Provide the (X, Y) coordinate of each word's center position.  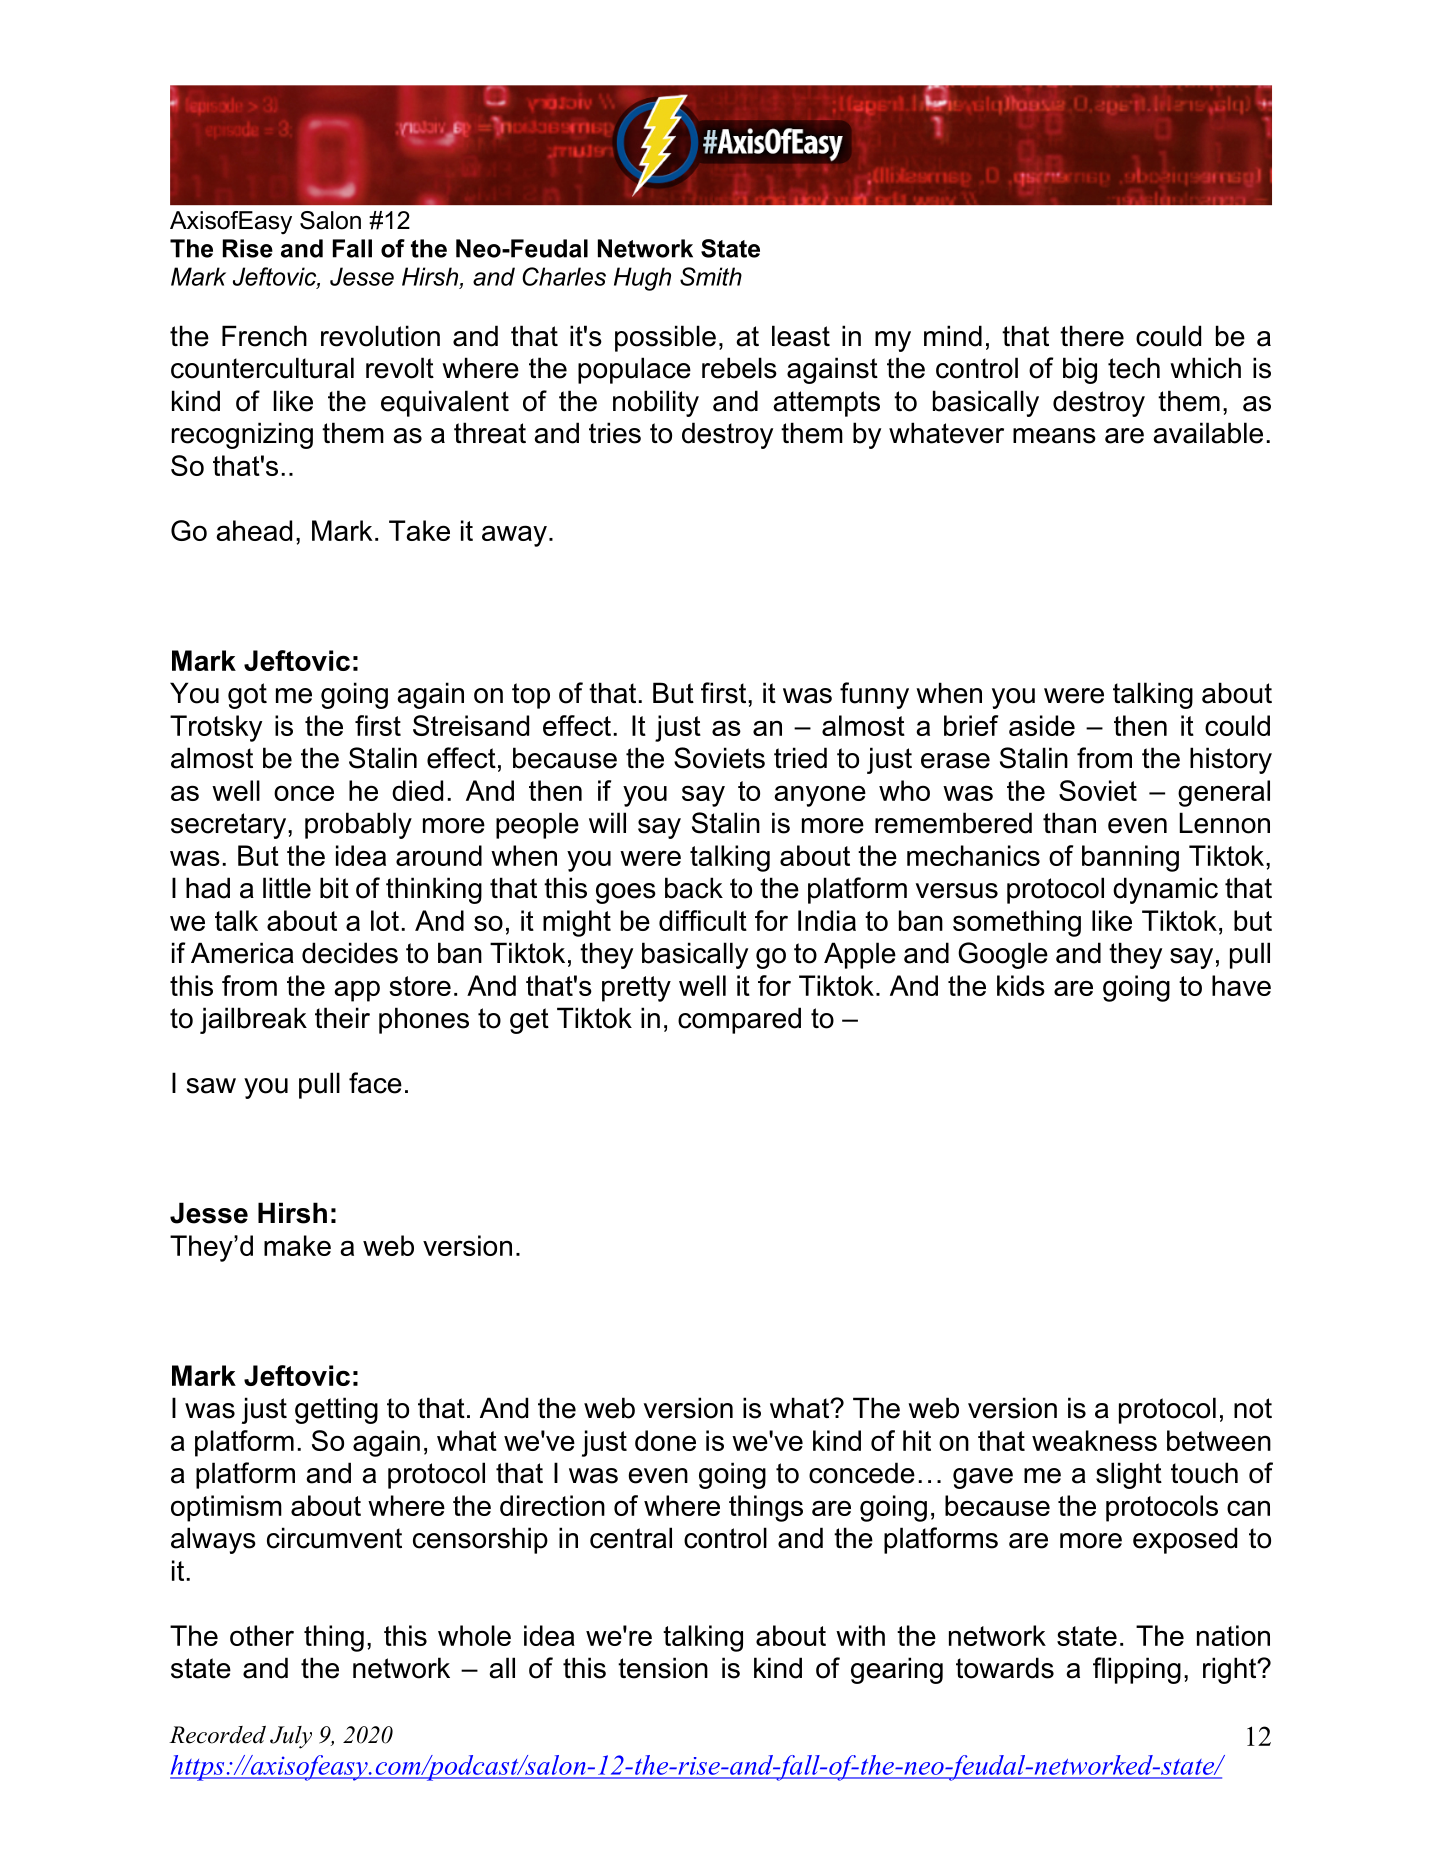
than (1069, 823)
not (1253, 1408)
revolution (380, 336)
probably (358, 825)
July (291, 1737)
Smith (711, 276)
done (665, 1440)
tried (800, 758)
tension (663, 1668)
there (1092, 336)
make (297, 1245)
